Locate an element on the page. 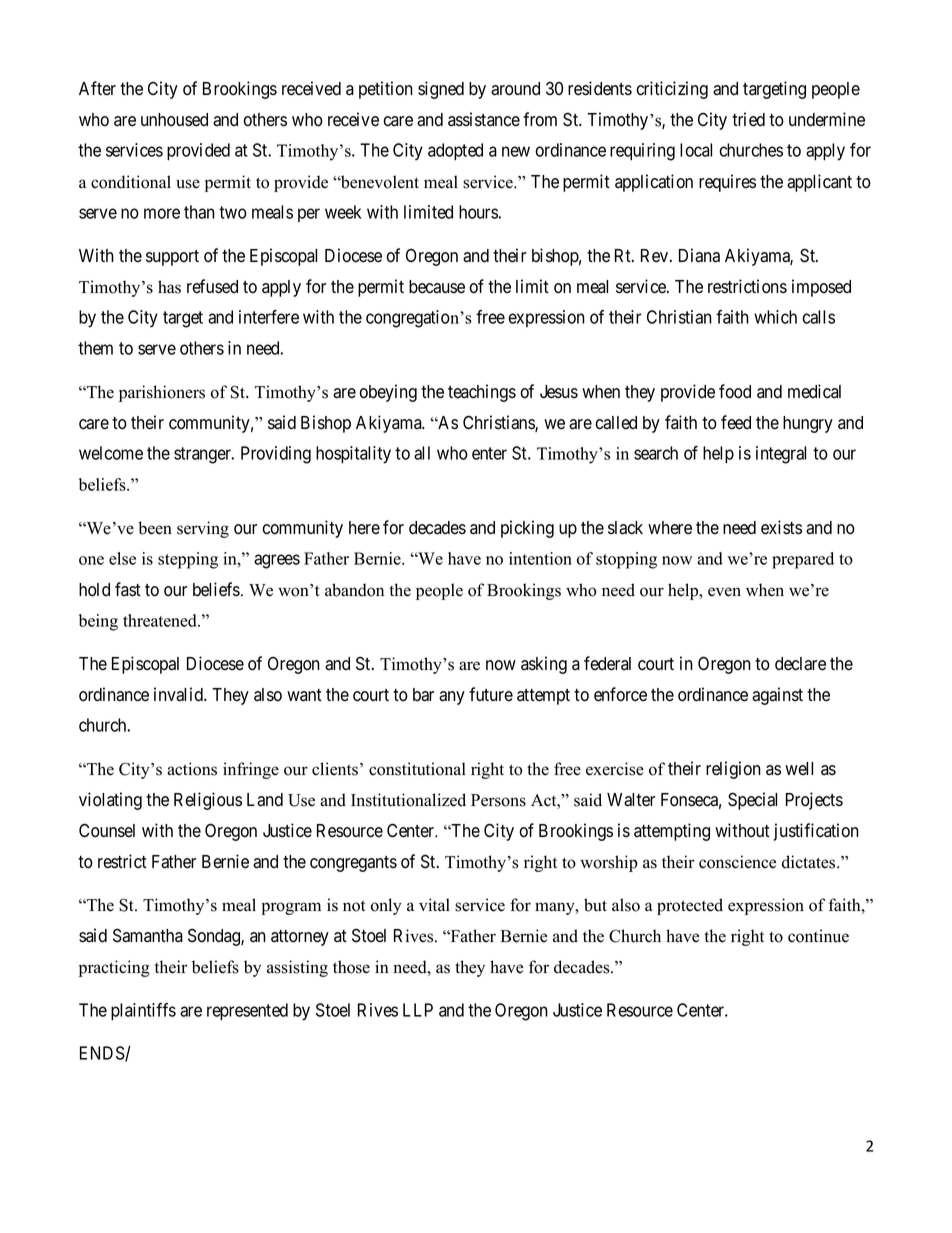 This page has height=1233, width=952. against is located at coordinates (777, 696).
